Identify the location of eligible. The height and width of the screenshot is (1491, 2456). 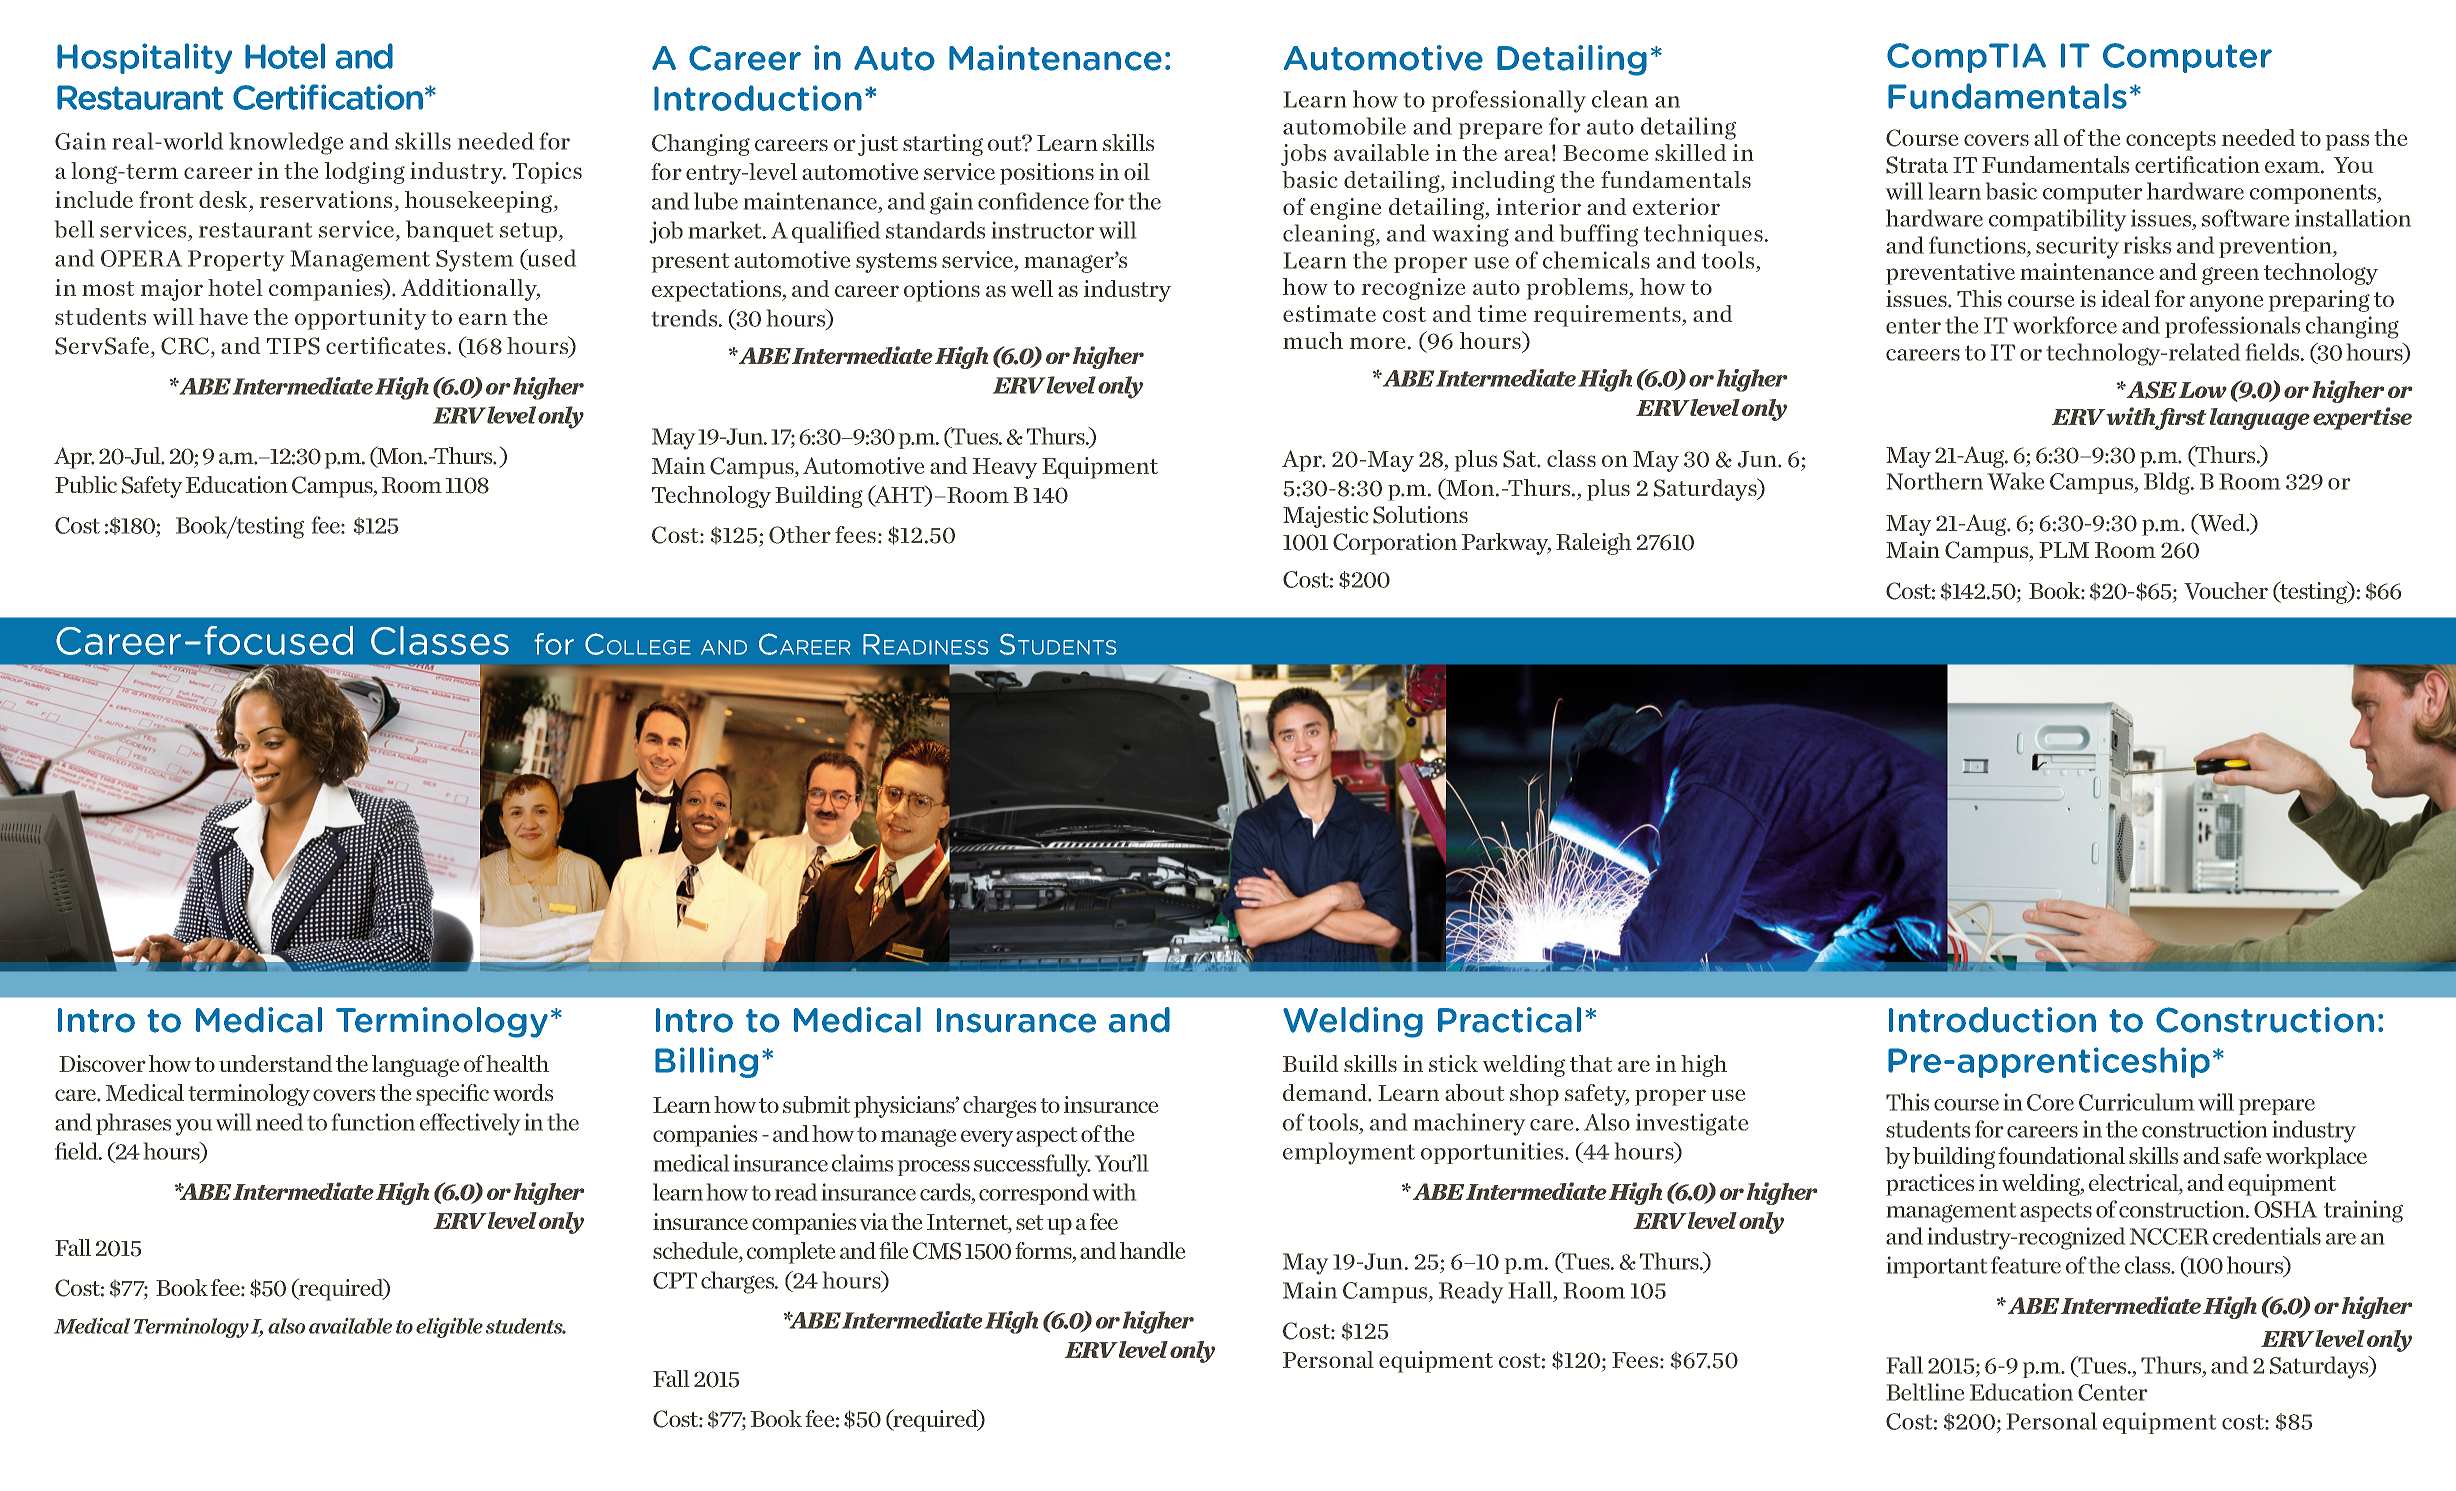
(449, 1328).
